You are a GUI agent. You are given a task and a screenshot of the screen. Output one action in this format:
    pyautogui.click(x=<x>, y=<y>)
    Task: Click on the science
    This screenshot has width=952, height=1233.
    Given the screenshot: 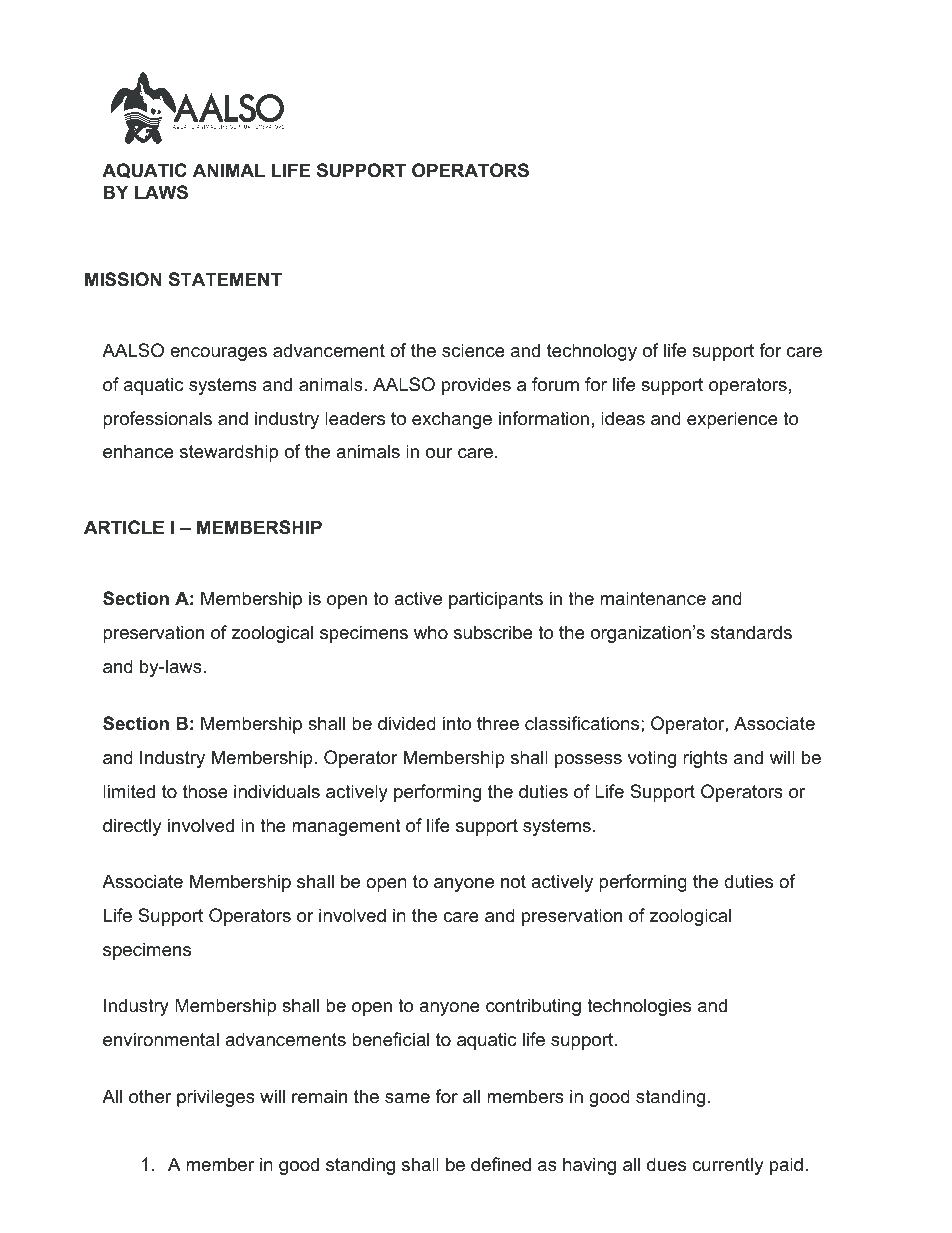 What is the action you would take?
    pyautogui.click(x=473, y=350)
